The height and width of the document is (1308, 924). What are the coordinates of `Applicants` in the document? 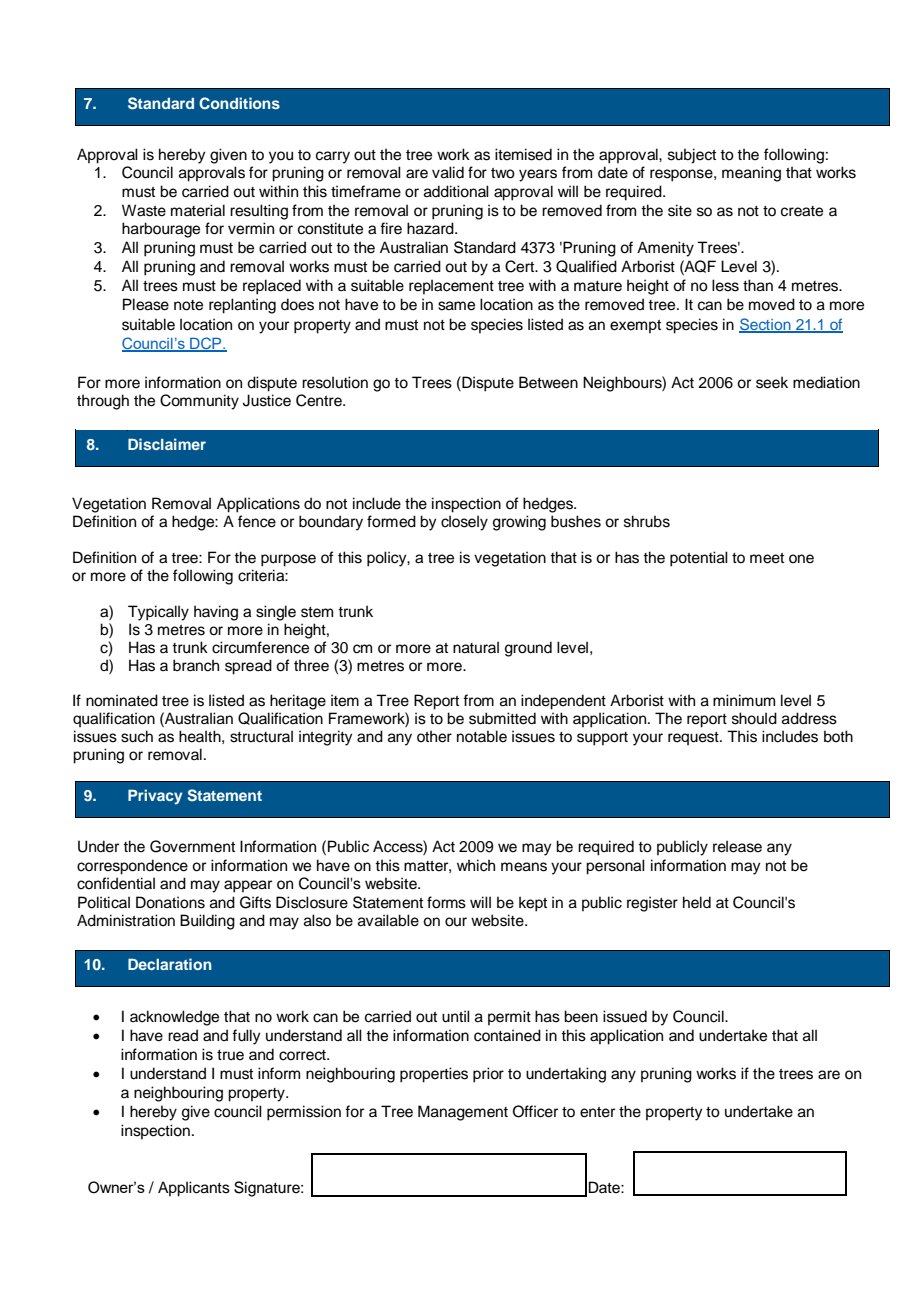 It's located at (194, 1189).
